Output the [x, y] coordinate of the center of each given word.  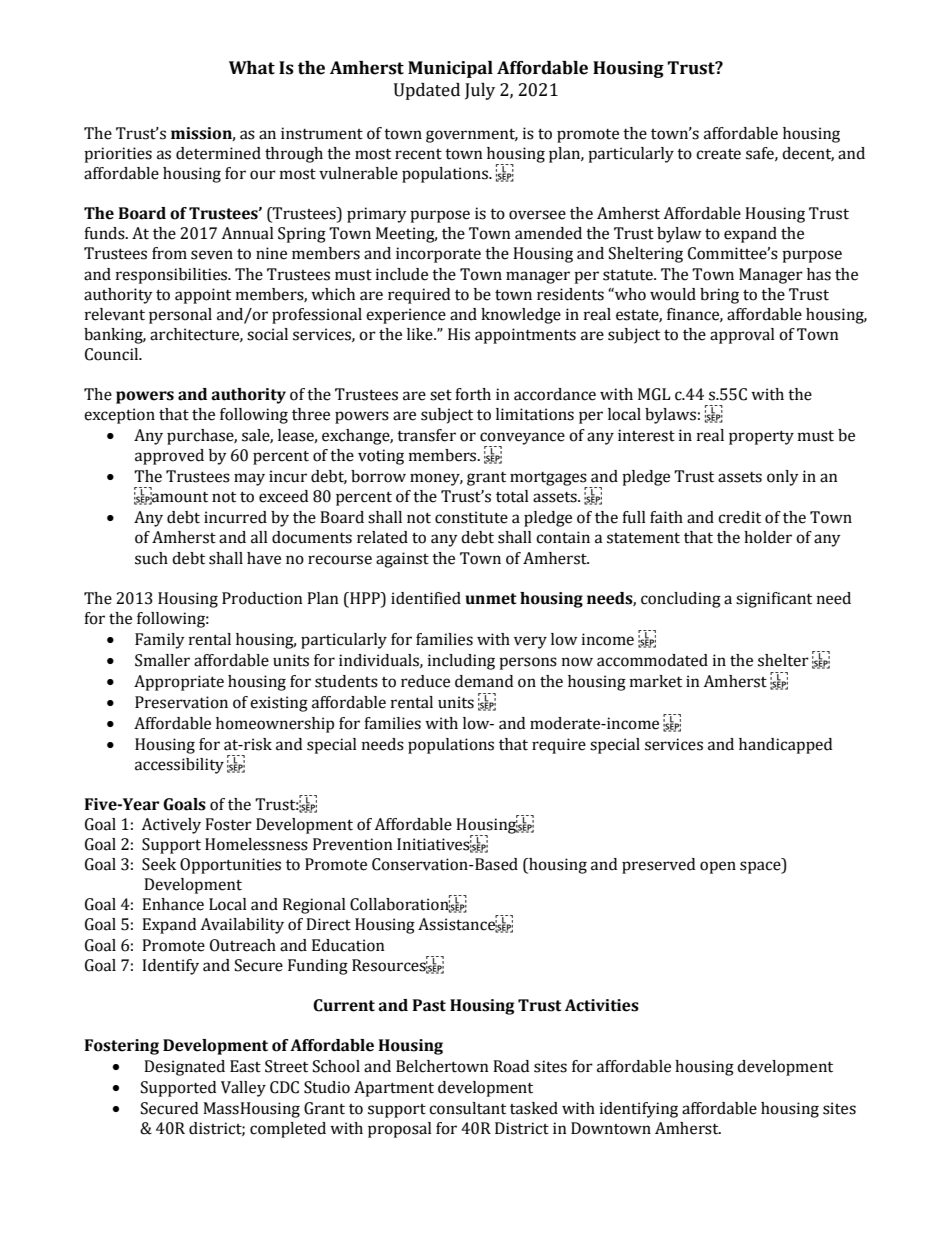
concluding [681, 600]
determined [218, 153]
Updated [427, 91]
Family [160, 641]
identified [426, 598]
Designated [184, 1068]
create [718, 154]
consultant [467, 1108]
